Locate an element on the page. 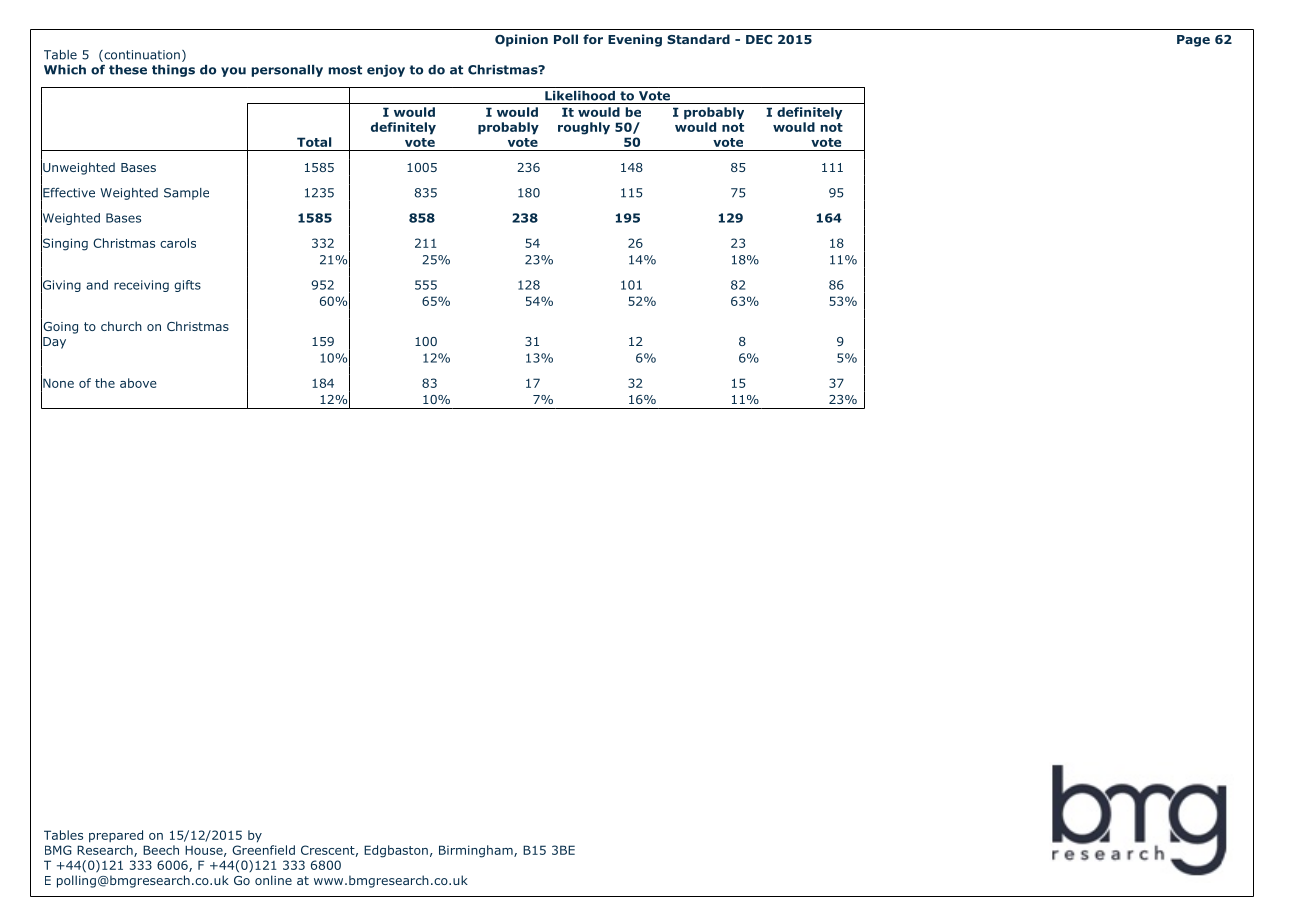 The width and height of the page is (1307, 924). Evening is located at coordinates (635, 40).
